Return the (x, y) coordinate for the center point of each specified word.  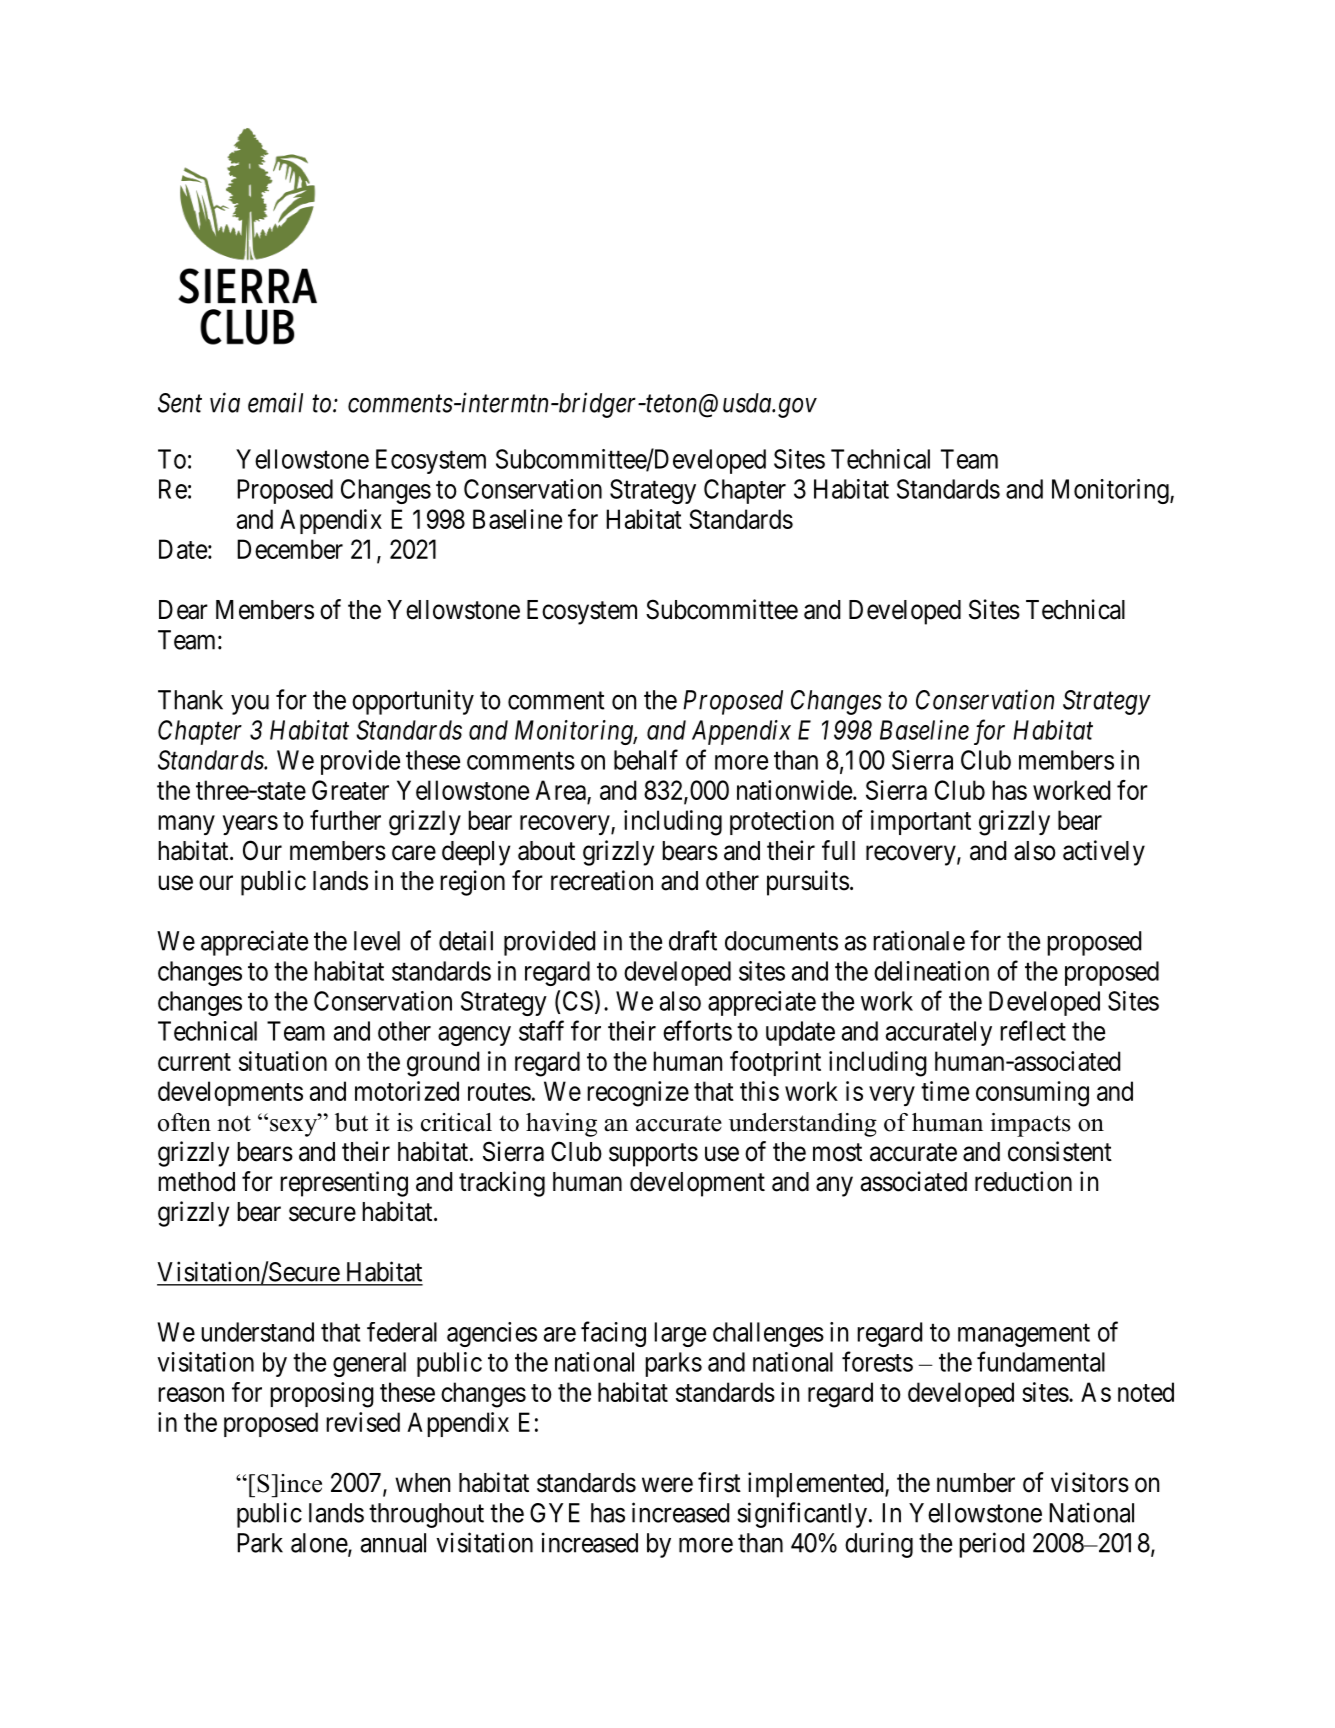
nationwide (794, 790)
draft (693, 940)
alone (320, 1544)
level (377, 941)
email (275, 402)
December (290, 549)
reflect (1033, 1030)
